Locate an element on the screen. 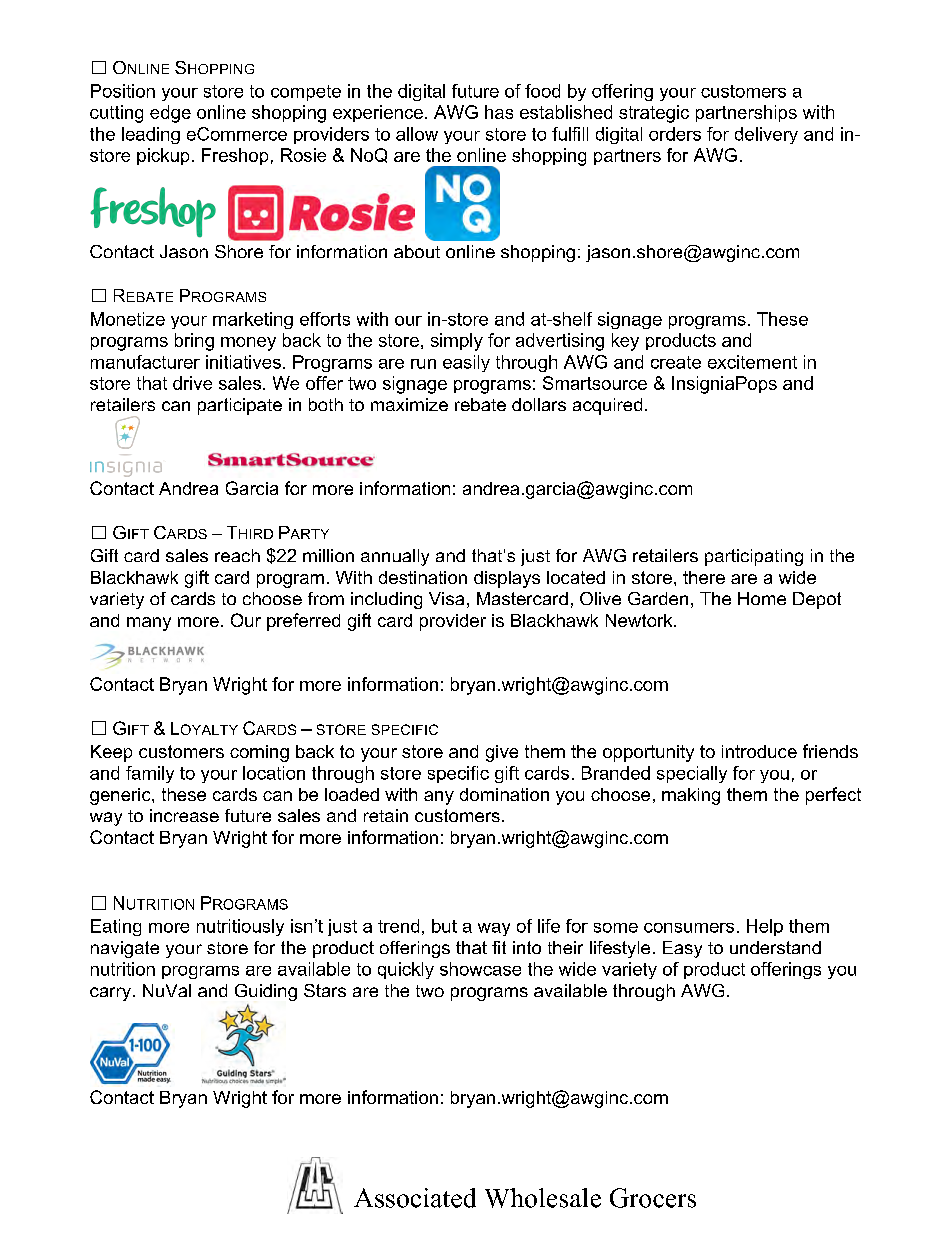  making is located at coordinates (691, 796).
